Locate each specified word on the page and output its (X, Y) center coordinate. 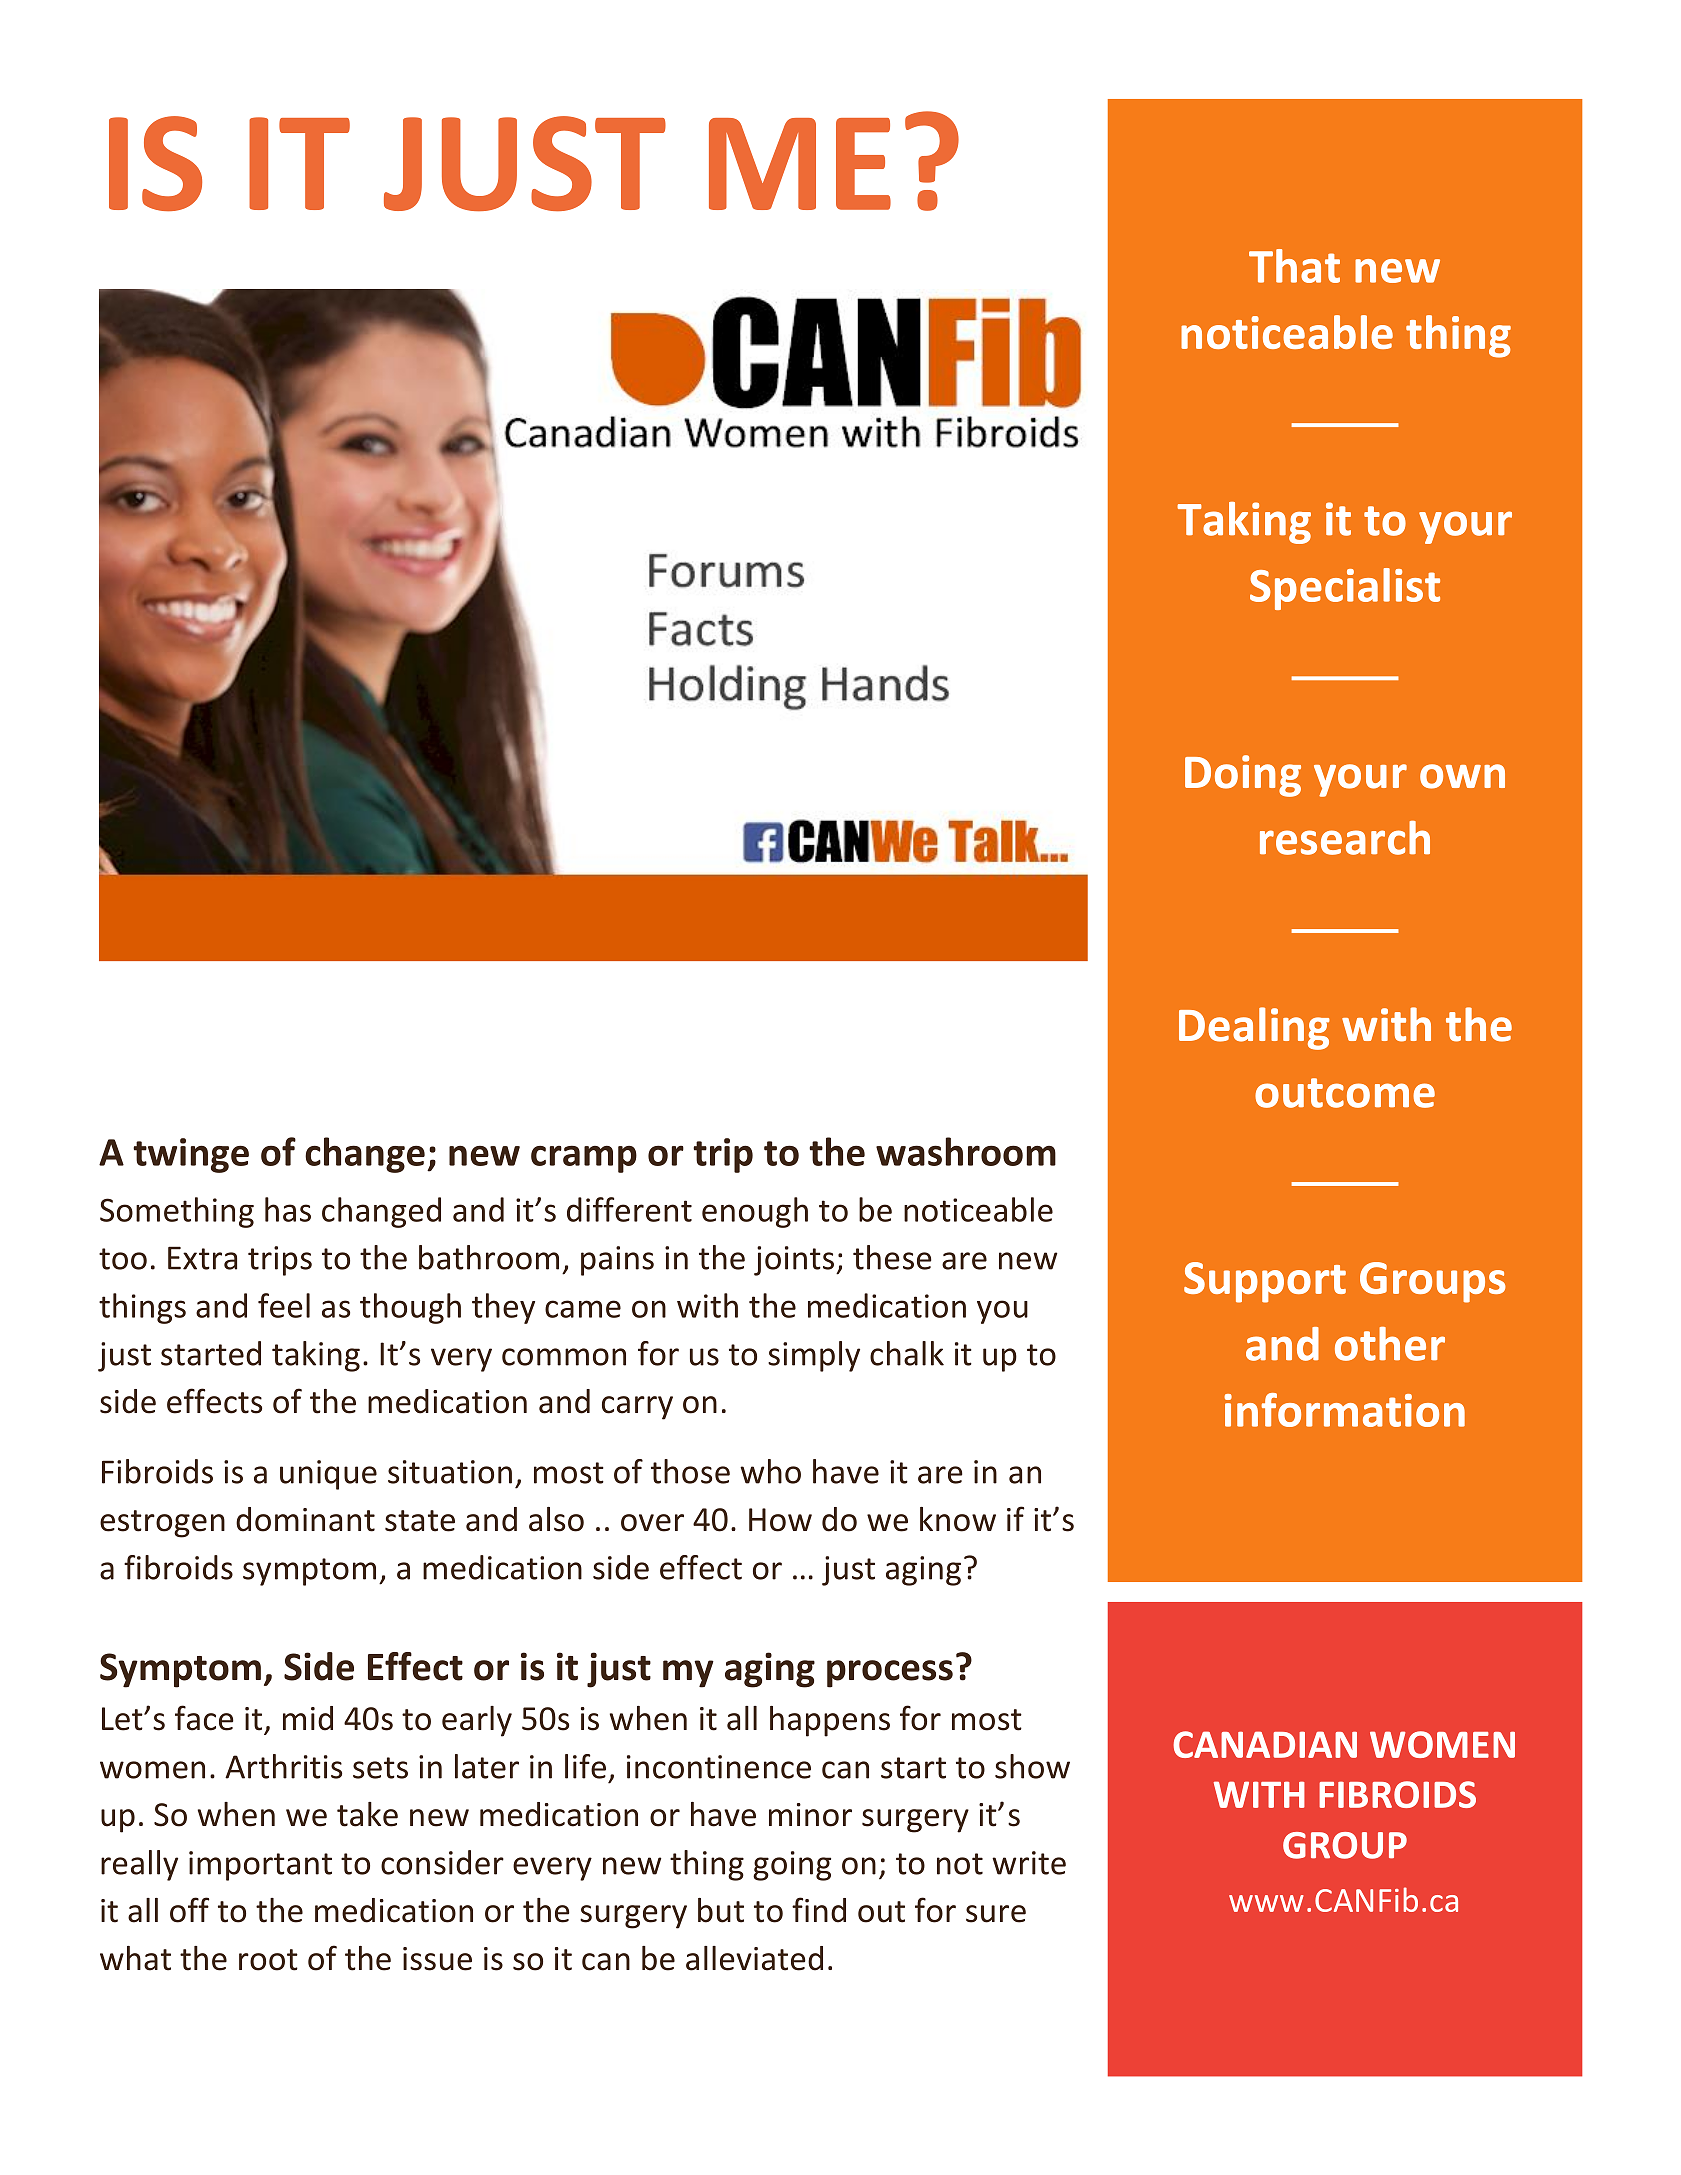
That (1294, 266)
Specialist (1345, 589)
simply (814, 1356)
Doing (1243, 776)
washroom (966, 1151)
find (819, 1910)
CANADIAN (1265, 1744)
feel (284, 1305)
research (1345, 838)
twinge (191, 1155)
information (1344, 1410)
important (260, 1866)
